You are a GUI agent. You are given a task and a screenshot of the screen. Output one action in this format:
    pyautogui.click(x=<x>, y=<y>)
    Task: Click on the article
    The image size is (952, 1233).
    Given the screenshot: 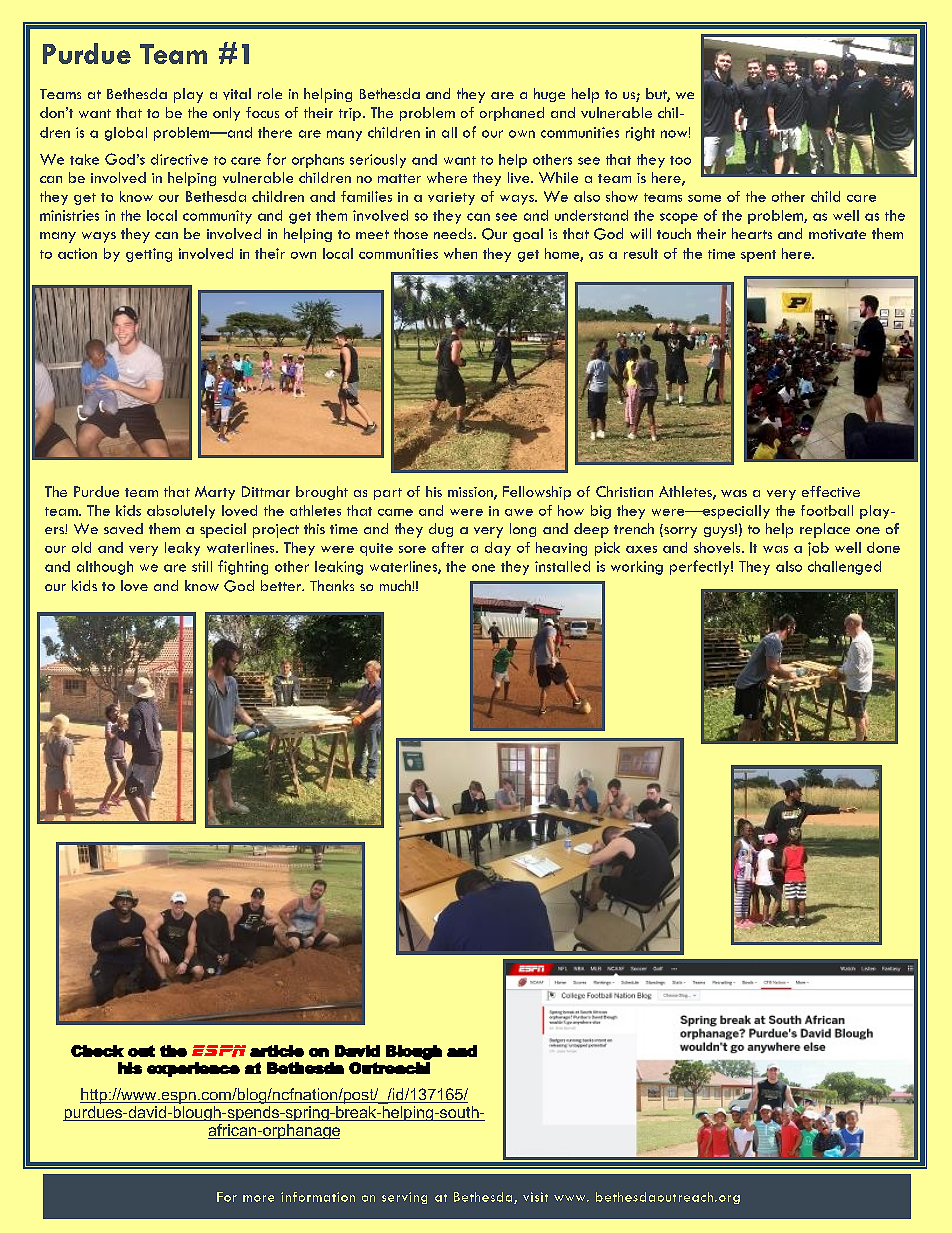 What is the action you would take?
    pyautogui.click(x=277, y=1051)
